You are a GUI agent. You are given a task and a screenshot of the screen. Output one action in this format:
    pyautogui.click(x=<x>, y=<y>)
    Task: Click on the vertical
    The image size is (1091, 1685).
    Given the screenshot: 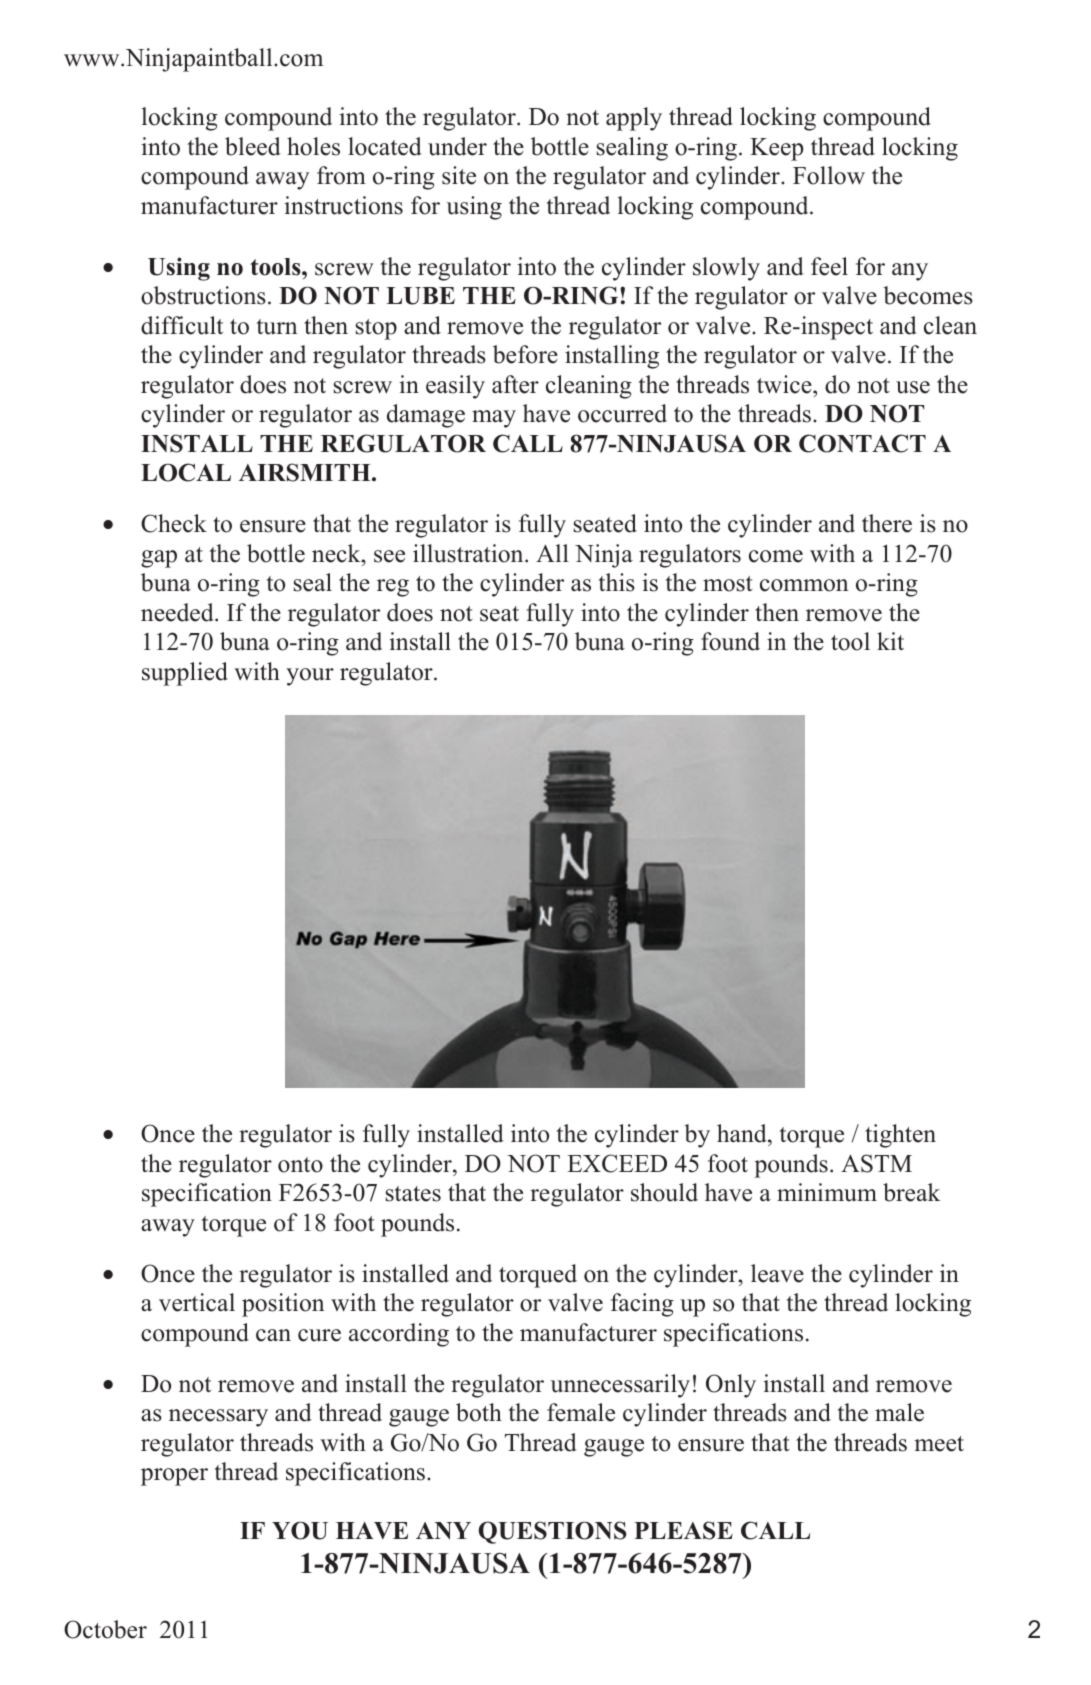 What is the action you would take?
    pyautogui.click(x=197, y=1302)
